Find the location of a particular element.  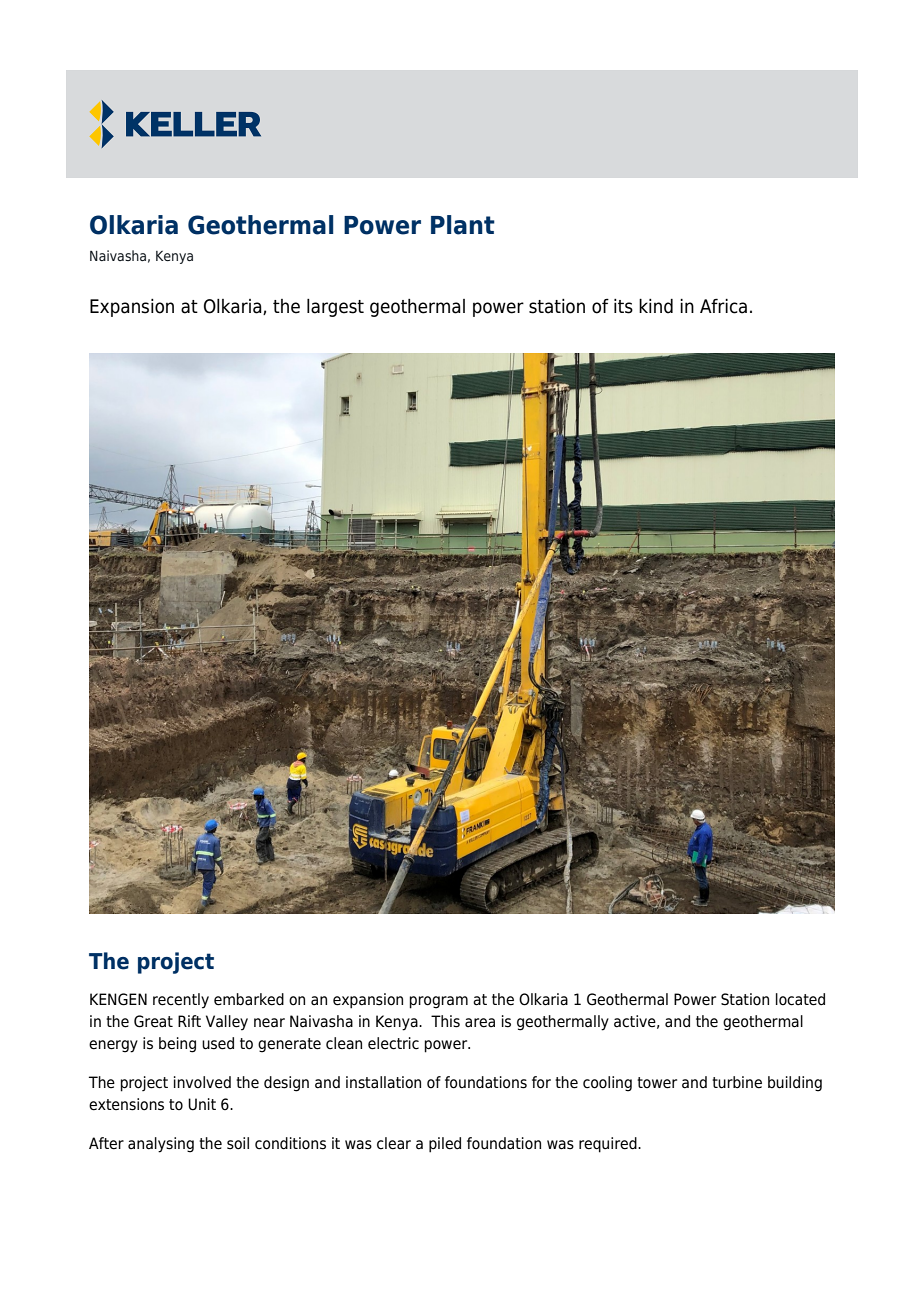

its is located at coordinates (623, 306).
